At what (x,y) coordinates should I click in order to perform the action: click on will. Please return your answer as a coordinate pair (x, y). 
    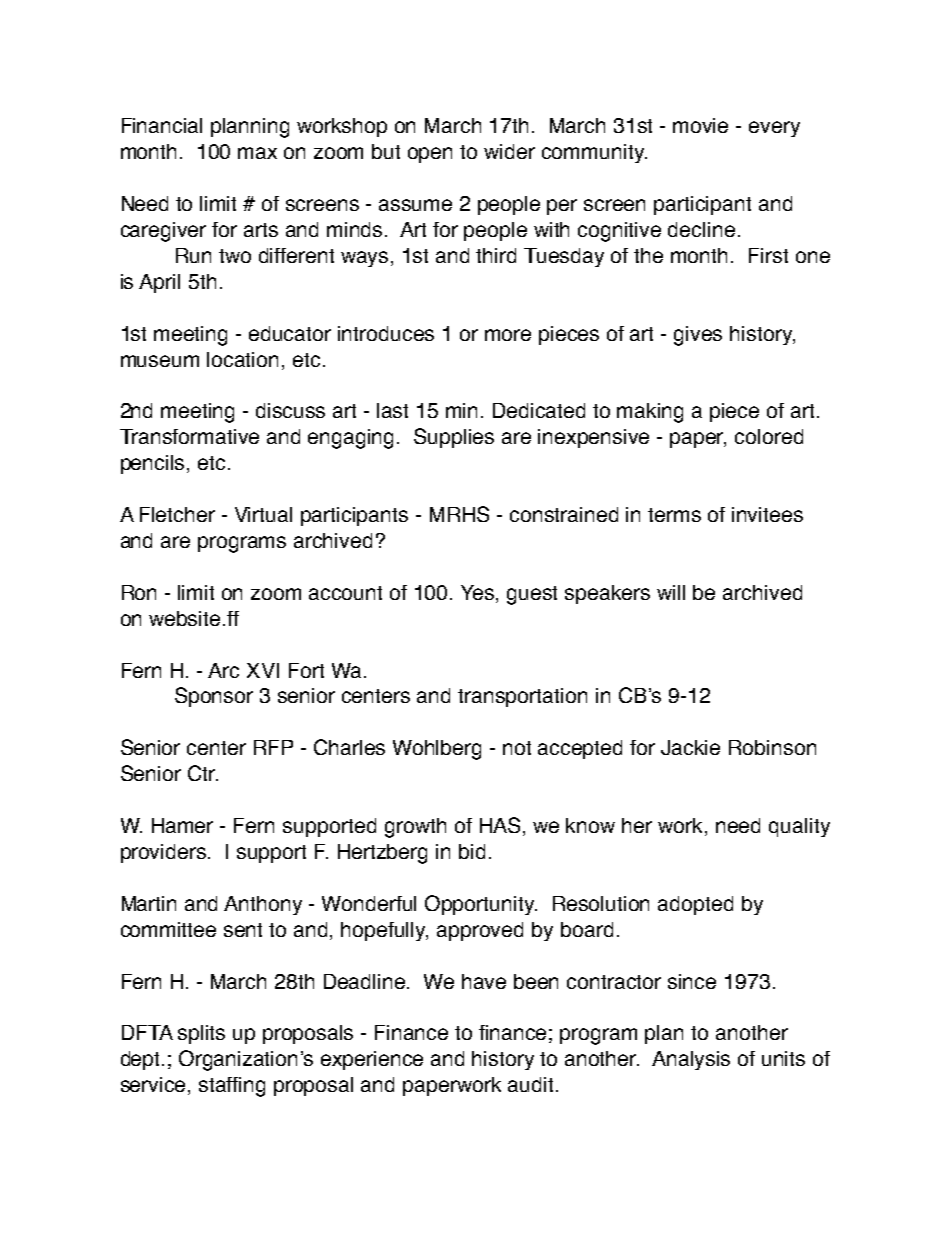
    Looking at the image, I should click on (671, 592).
